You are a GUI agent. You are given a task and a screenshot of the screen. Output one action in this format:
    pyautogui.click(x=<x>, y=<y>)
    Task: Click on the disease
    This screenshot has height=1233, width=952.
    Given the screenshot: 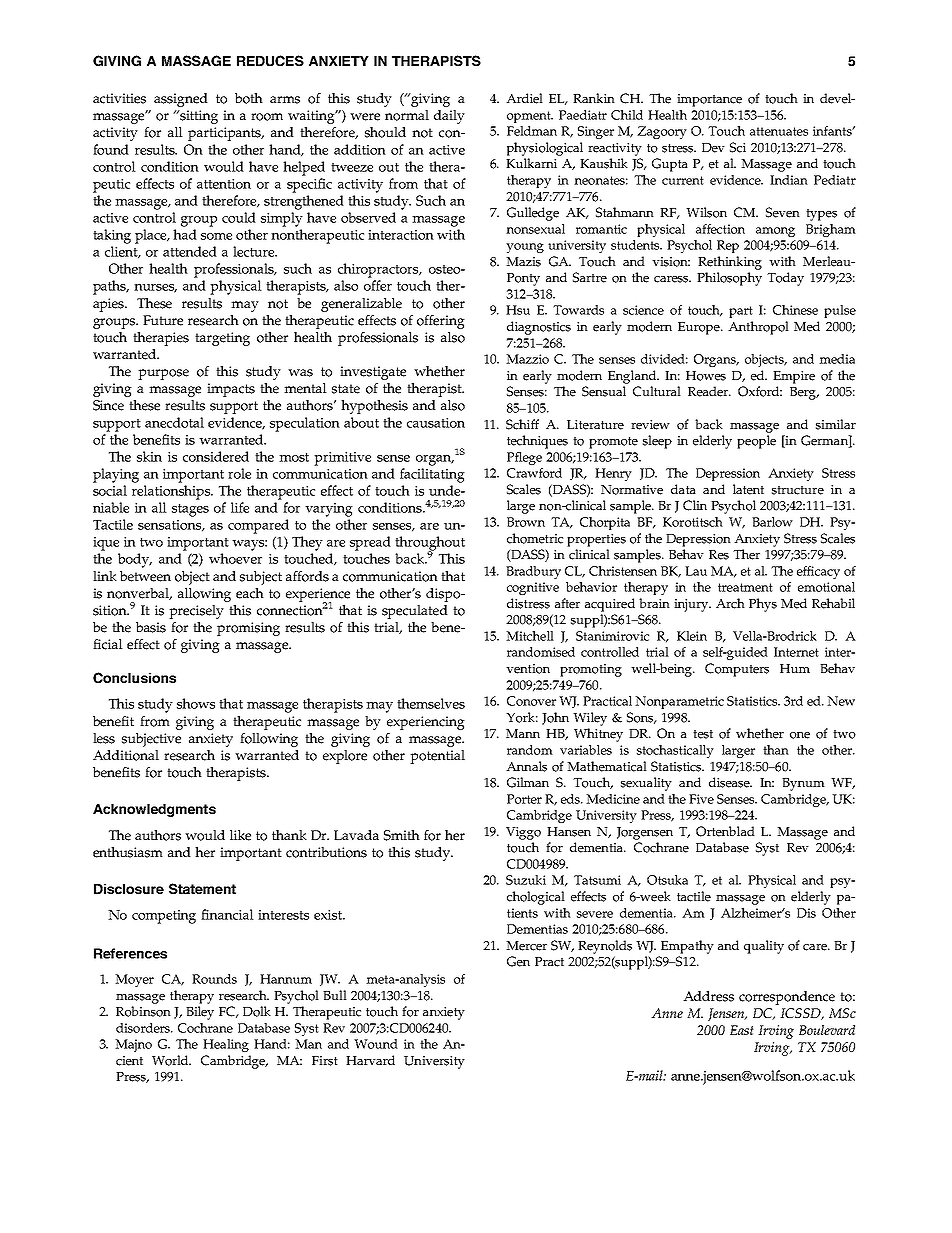 What is the action you would take?
    pyautogui.click(x=730, y=782)
